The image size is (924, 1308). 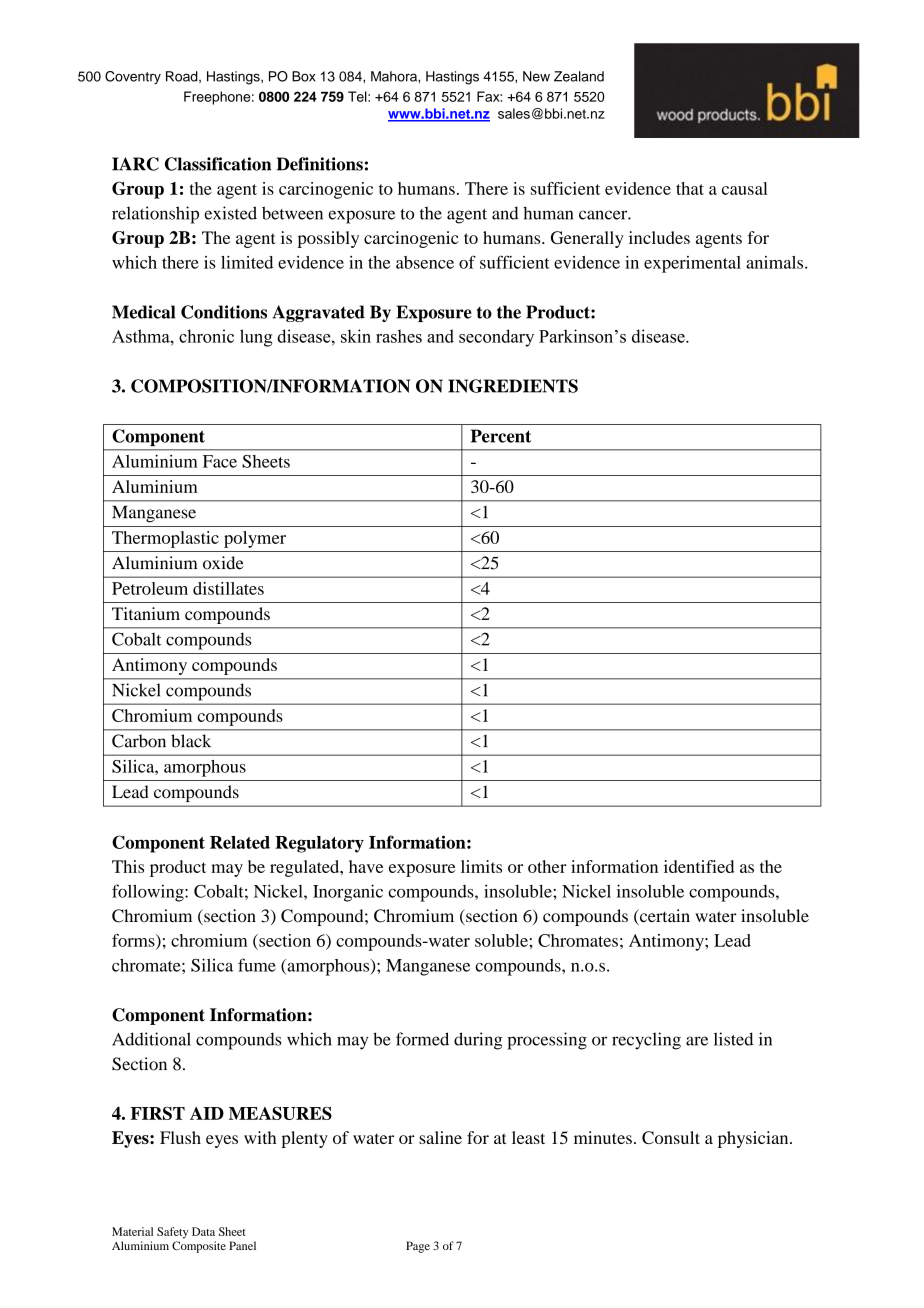 What do you see at coordinates (418, 1247) in the screenshot?
I see `Page` at bounding box center [418, 1247].
